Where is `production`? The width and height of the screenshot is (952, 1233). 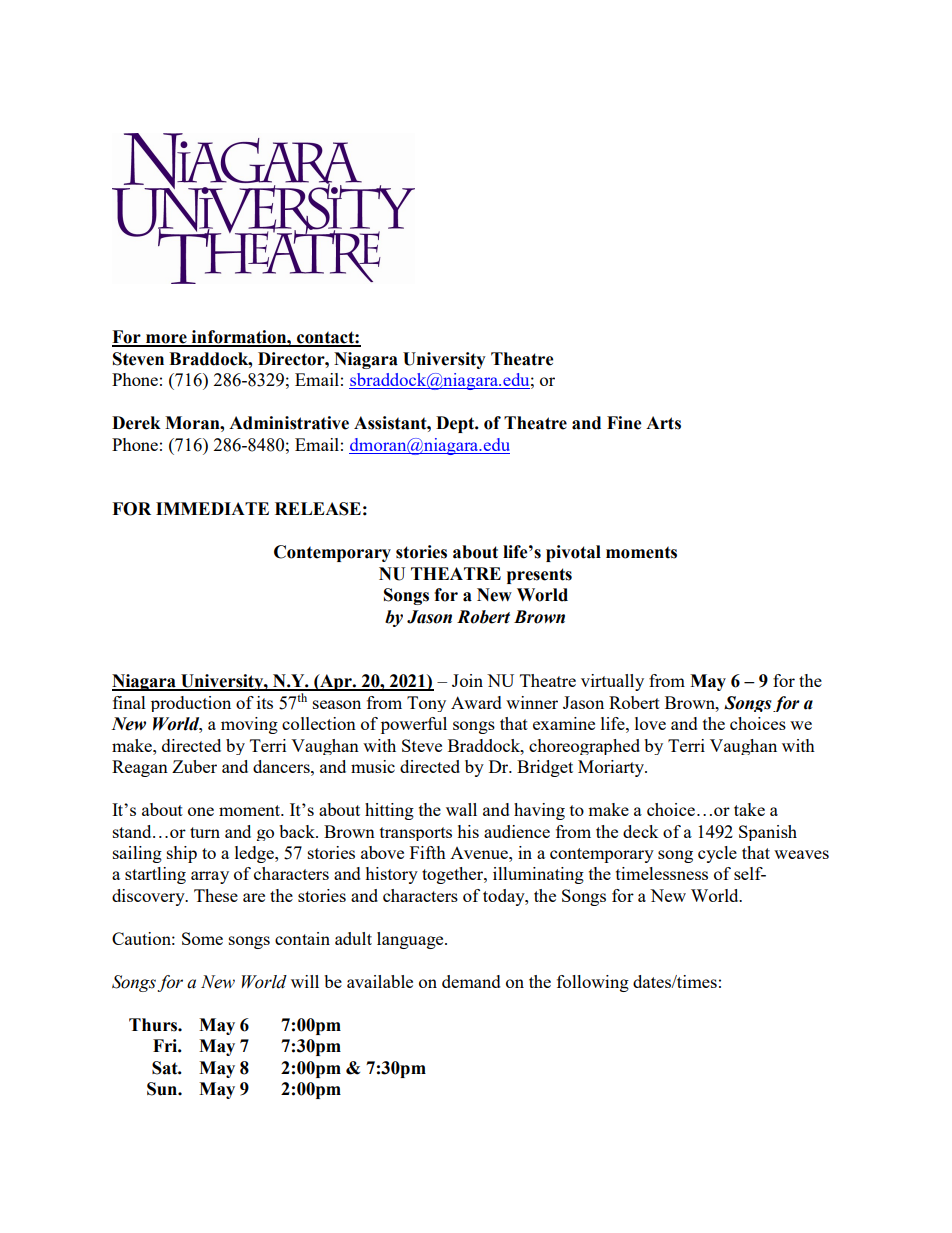
production is located at coordinates (191, 704).
